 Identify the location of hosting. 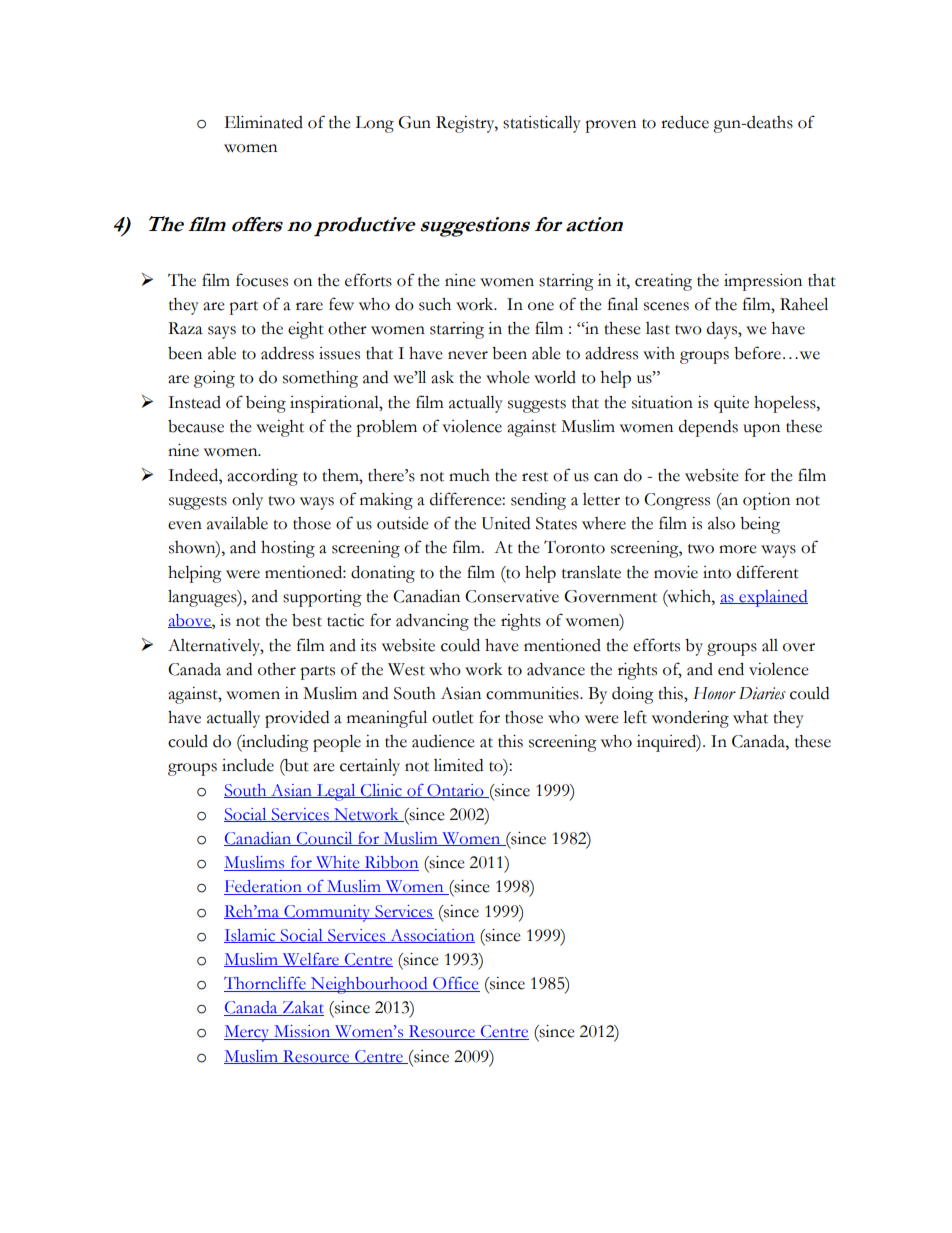
(288, 549).
